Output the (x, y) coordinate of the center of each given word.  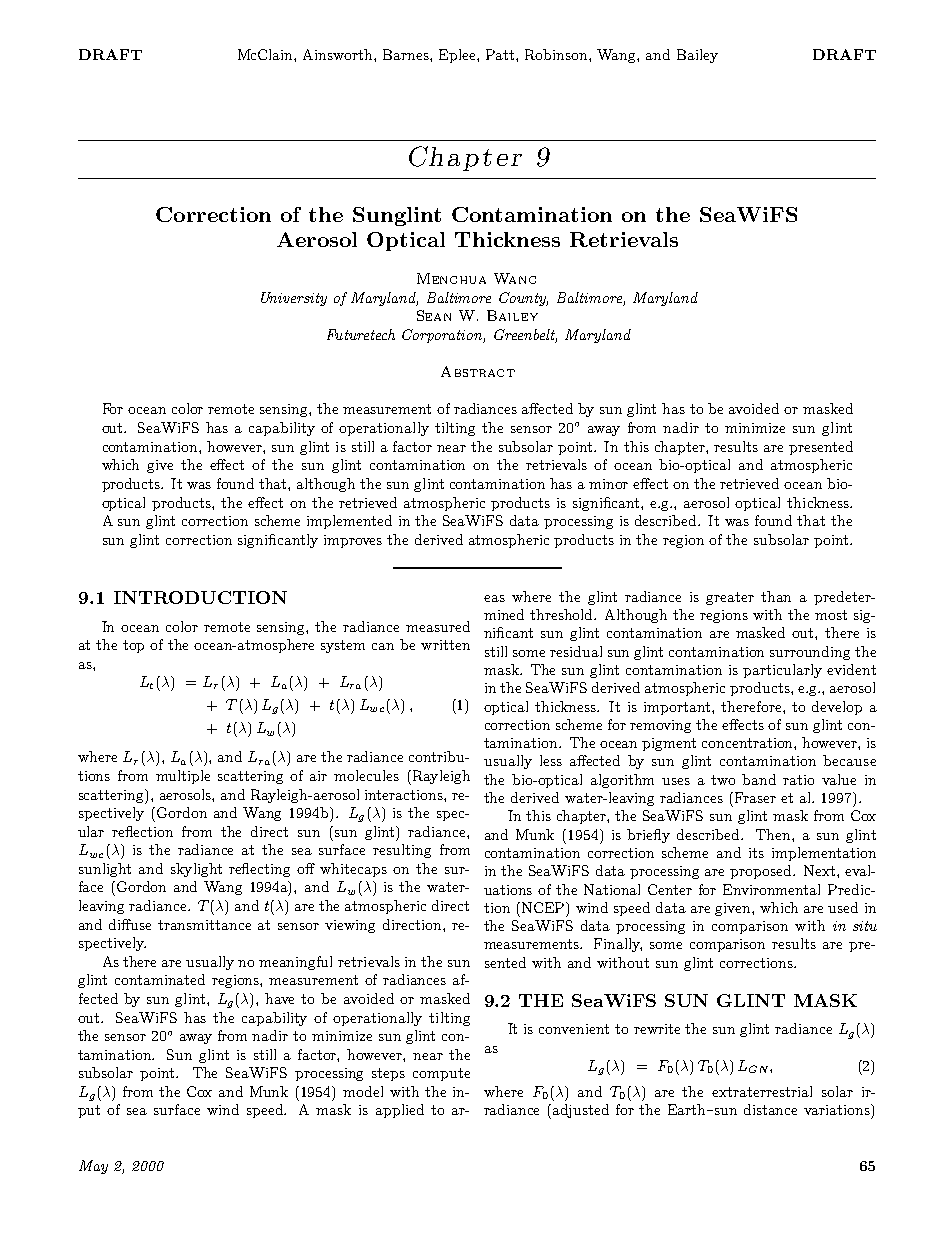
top (133, 646)
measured (438, 626)
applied (400, 1111)
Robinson (557, 54)
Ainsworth (339, 54)
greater (730, 598)
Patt (501, 54)
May (93, 1167)
